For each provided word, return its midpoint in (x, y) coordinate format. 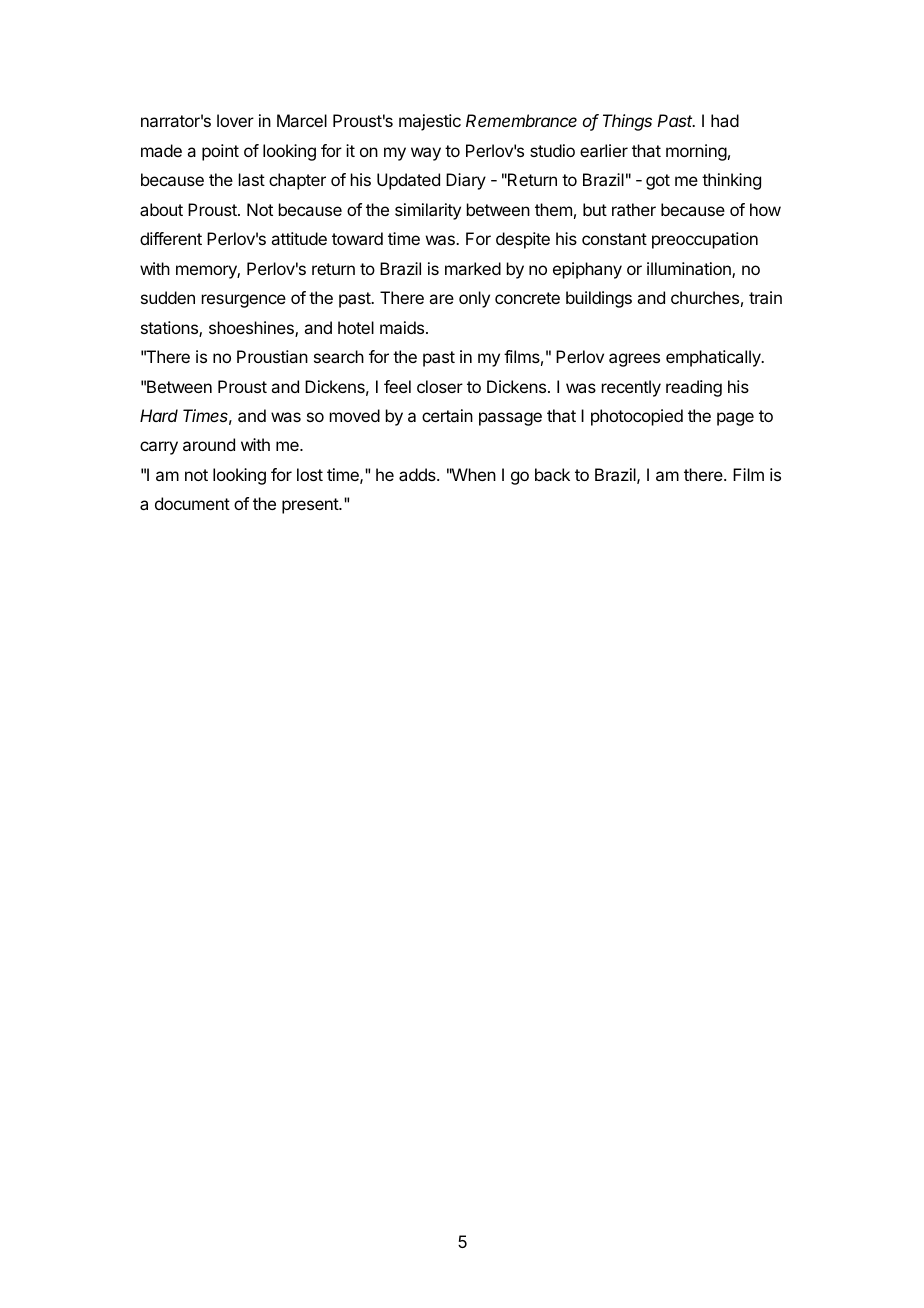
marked (473, 268)
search (339, 356)
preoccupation (705, 240)
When (473, 474)
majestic (430, 122)
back (552, 474)
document (192, 503)
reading (694, 388)
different (171, 238)
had (725, 120)
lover (235, 120)
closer (440, 386)
